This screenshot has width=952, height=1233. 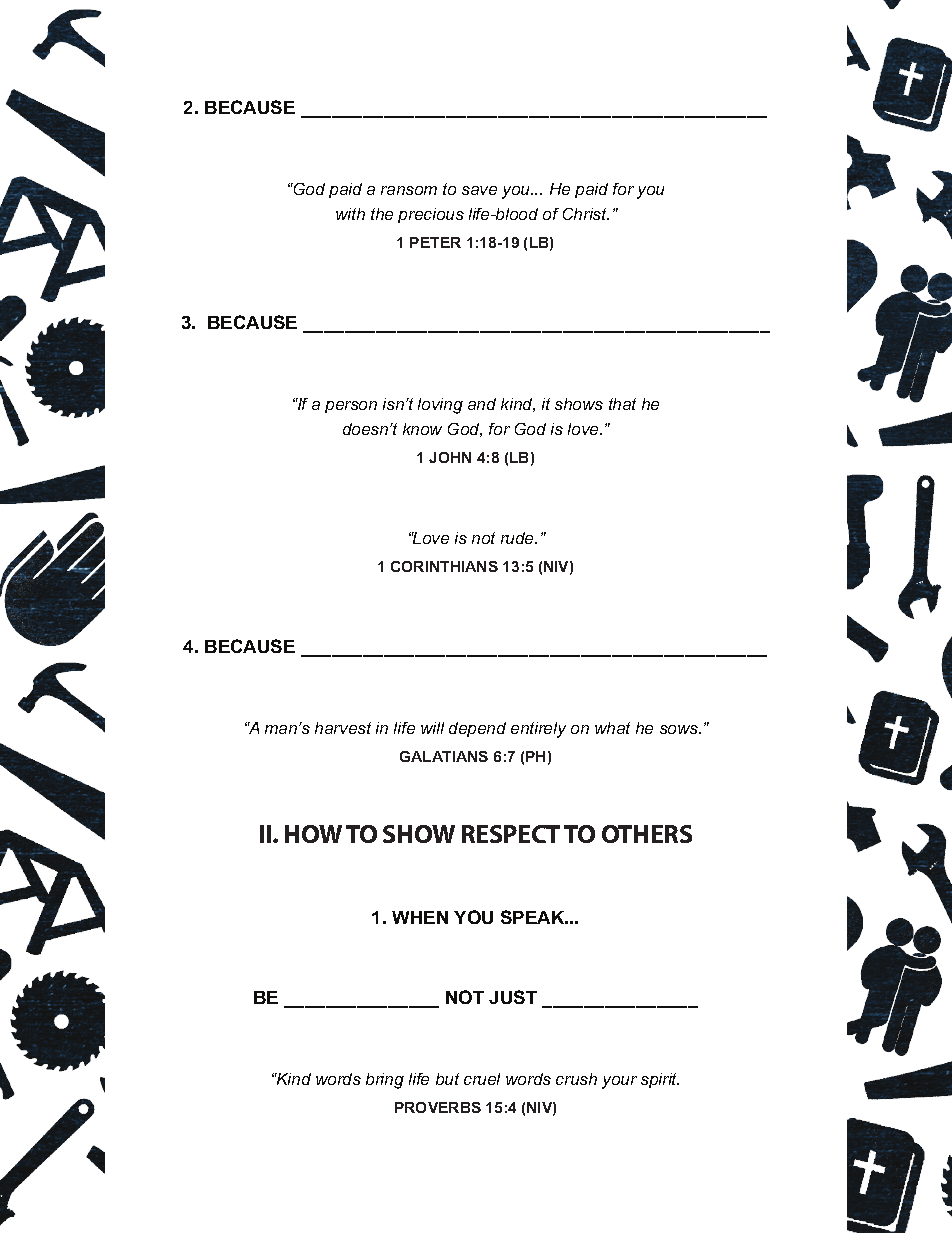 I want to click on Christ, so click(x=586, y=214).
